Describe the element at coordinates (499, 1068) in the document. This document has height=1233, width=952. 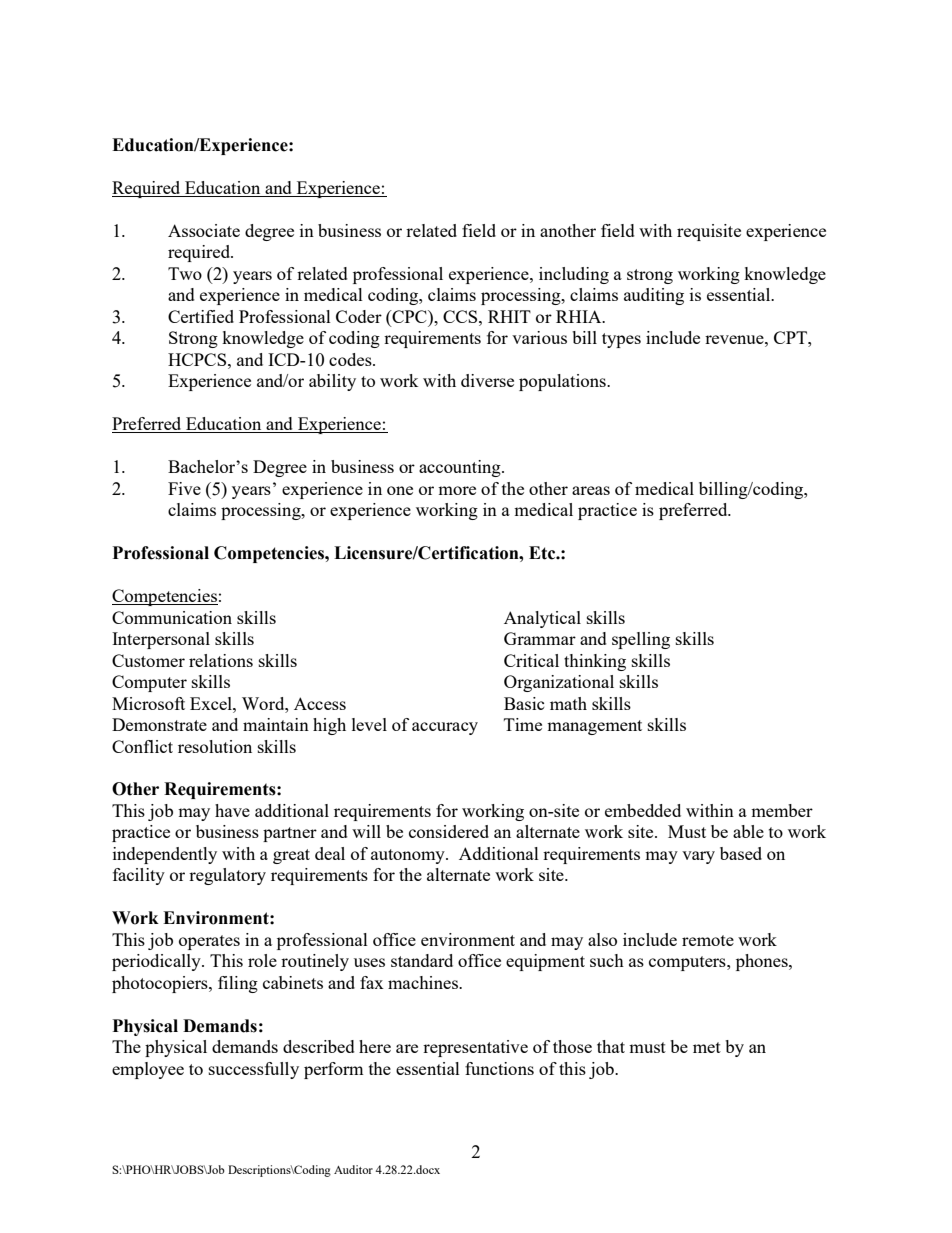
I see `functions` at that location.
